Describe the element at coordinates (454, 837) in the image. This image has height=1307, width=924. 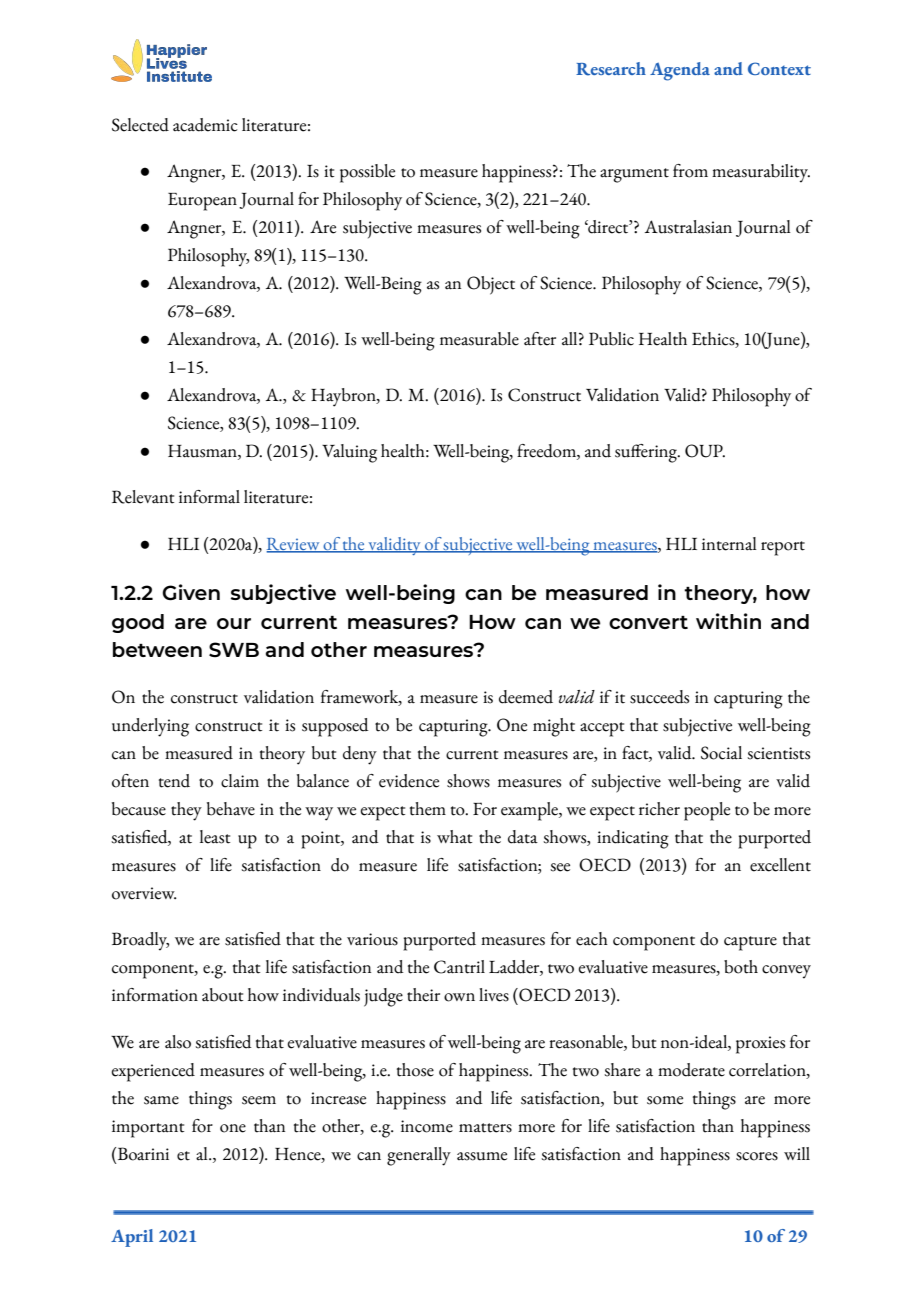
I see `what` at that location.
